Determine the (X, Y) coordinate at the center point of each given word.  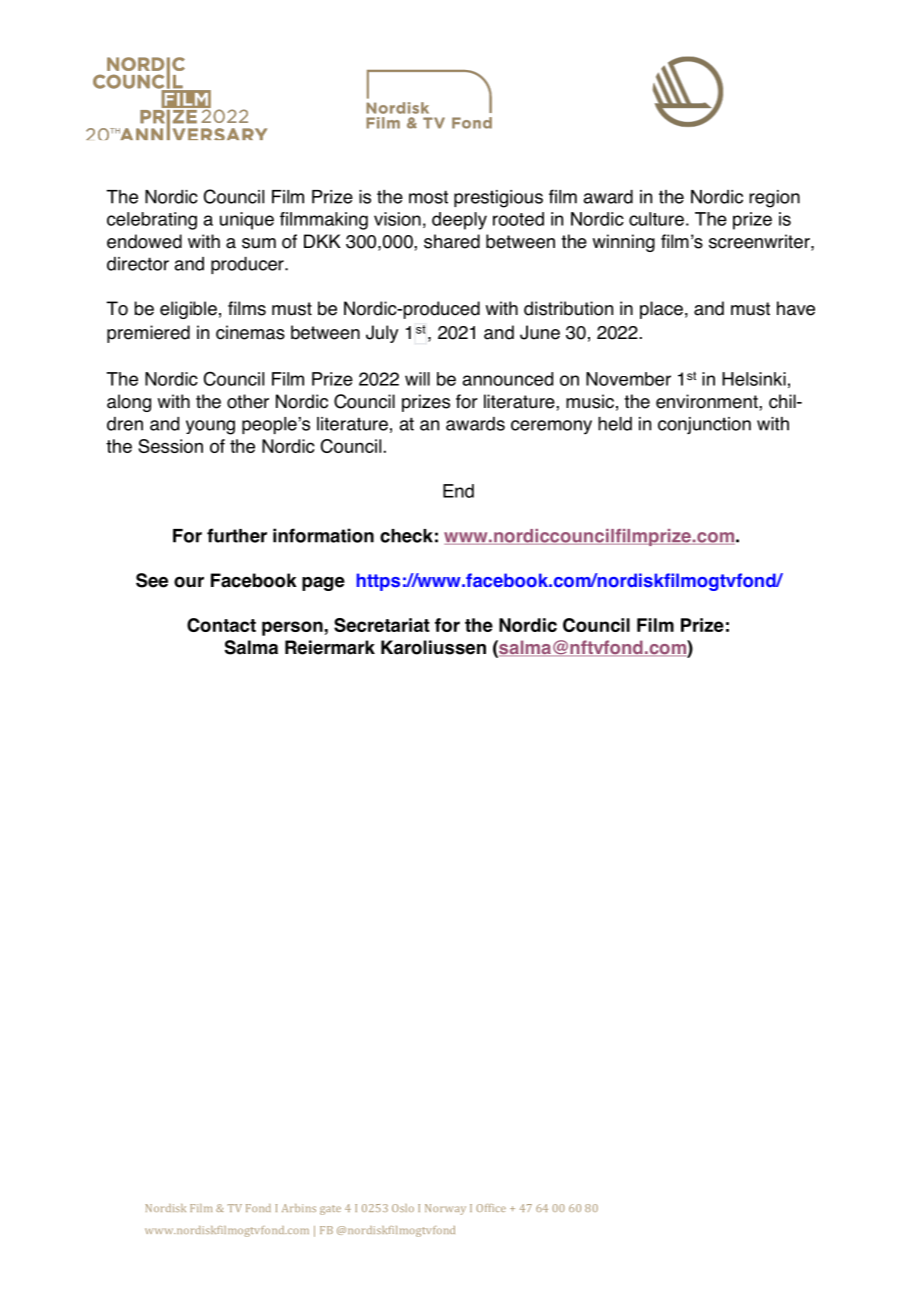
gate (330, 1210)
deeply (459, 221)
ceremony (551, 427)
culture (656, 219)
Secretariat (382, 625)
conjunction (704, 425)
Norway (445, 1209)
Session (170, 446)
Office (491, 1208)
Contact (221, 625)
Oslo (403, 1208)
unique (247, 221)
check (406, 536)
